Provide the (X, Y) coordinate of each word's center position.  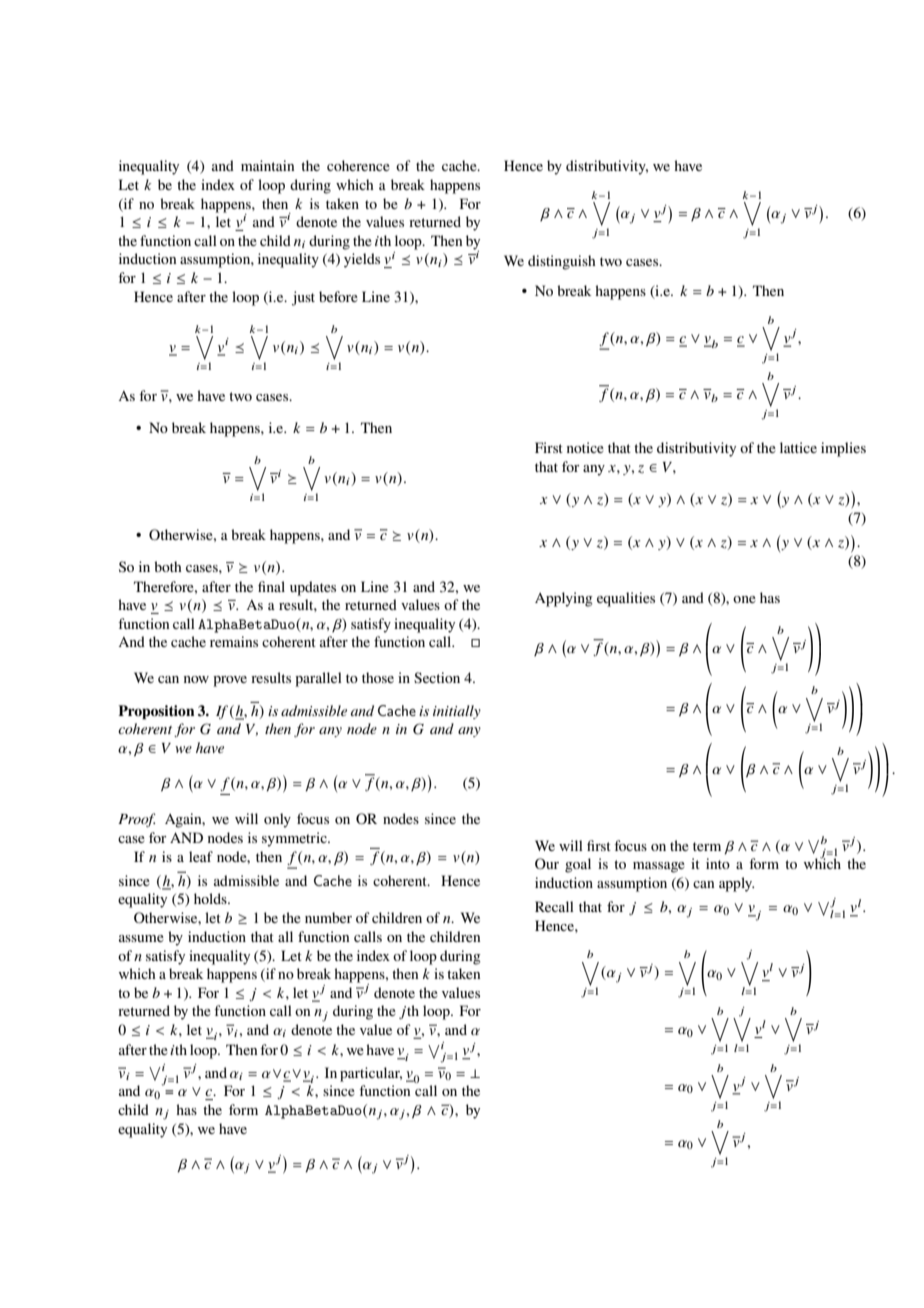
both (168, 566)
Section (437, 677)
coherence (358, 165)
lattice (798, 447)
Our (547, 864)
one (744, 599)
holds (211, 898)
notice (585, 447)
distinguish (562, 262)
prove (230, 681)
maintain (267, 165)
